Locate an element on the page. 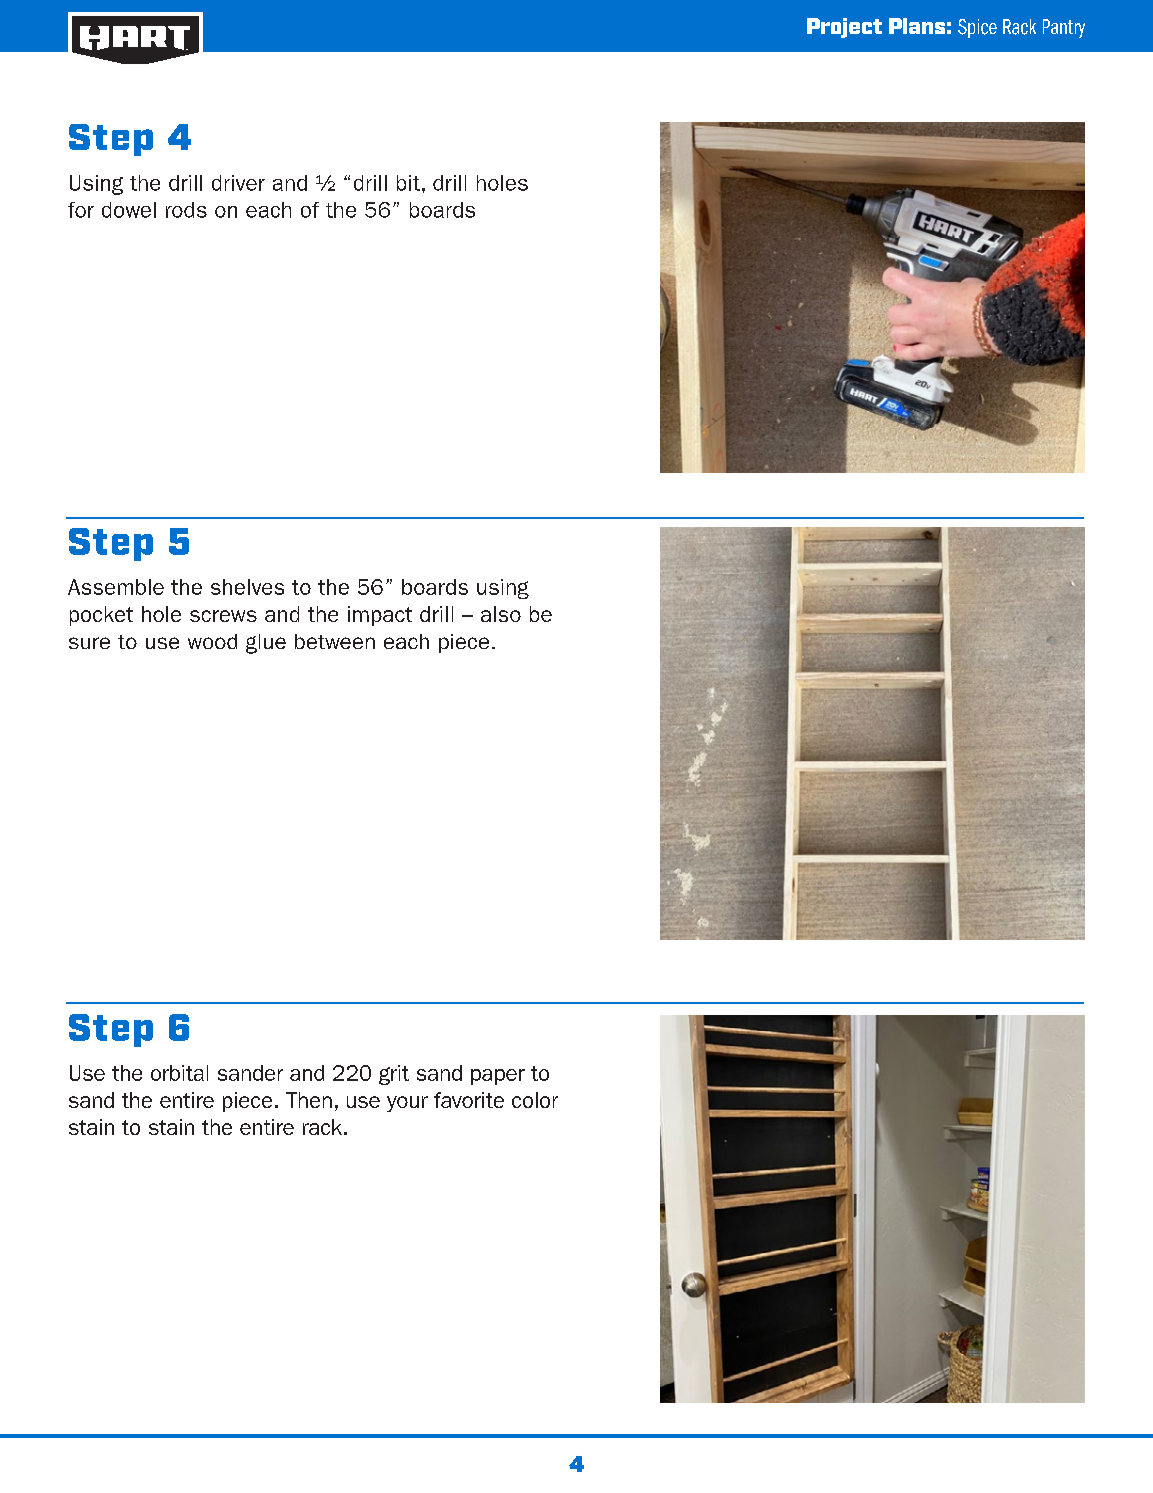 This document has width=1153, height=1493. also is located at coordinates (501, 614).
